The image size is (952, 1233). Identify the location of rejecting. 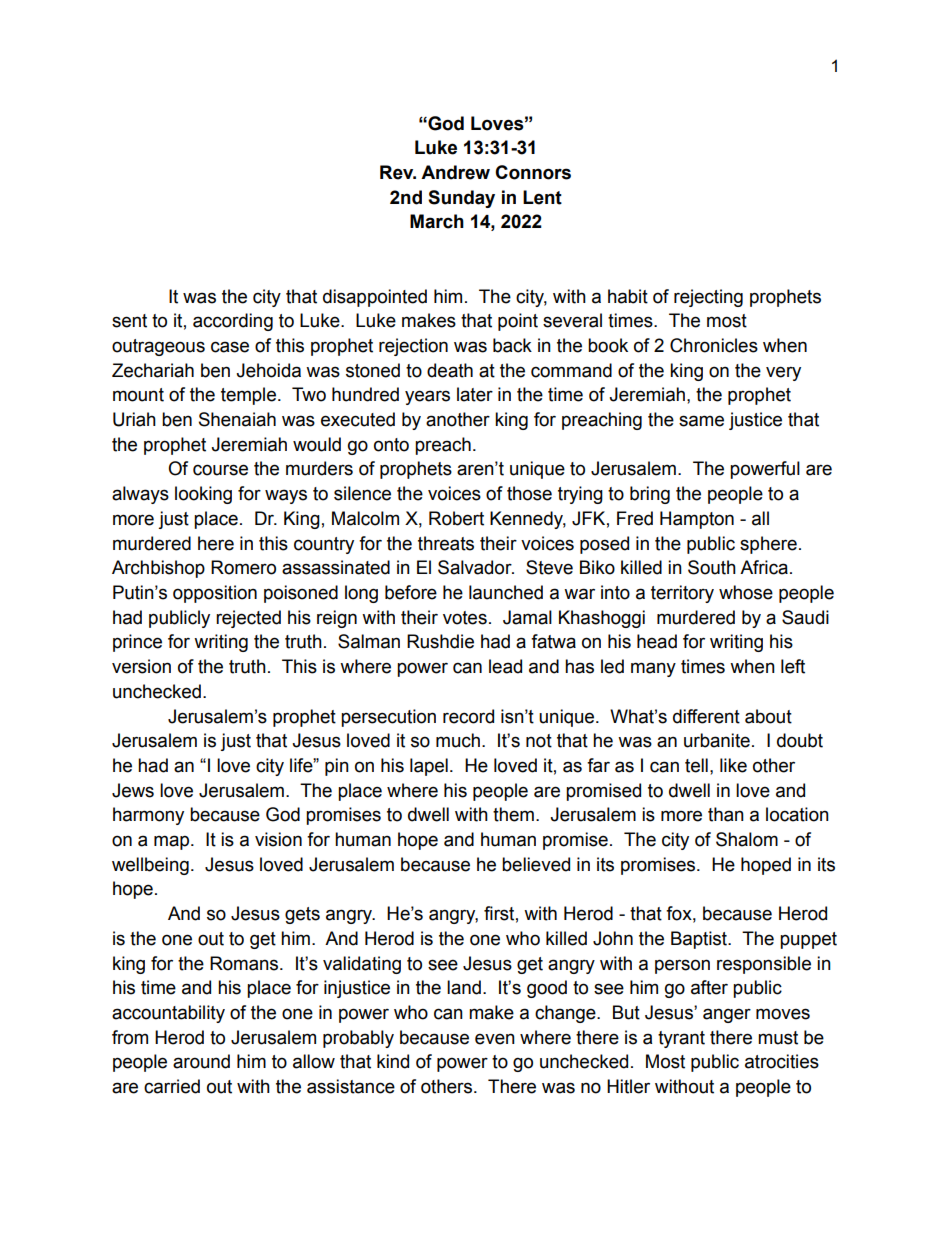
(708, 298).
